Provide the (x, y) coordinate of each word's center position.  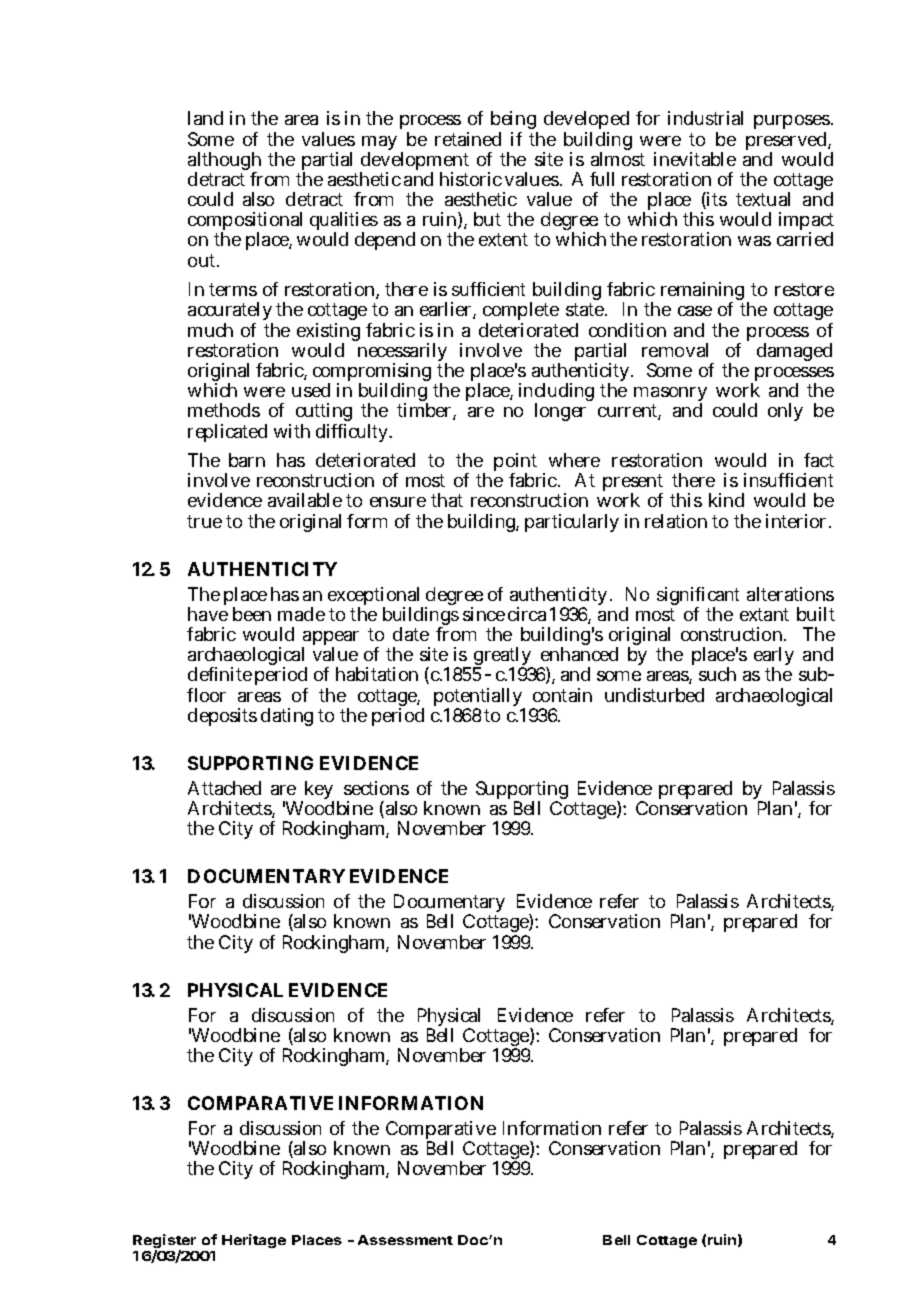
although (224, 162)
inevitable (695, 159)
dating (287, 717)
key (319, 792)
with (292, 431)
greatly (503, 658)
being (514, 122)
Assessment (405, 1240)
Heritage (254, 1241)
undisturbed (654, 695)
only (785, 412)
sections (376, 788)
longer (560, 412)
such (717, 674)
